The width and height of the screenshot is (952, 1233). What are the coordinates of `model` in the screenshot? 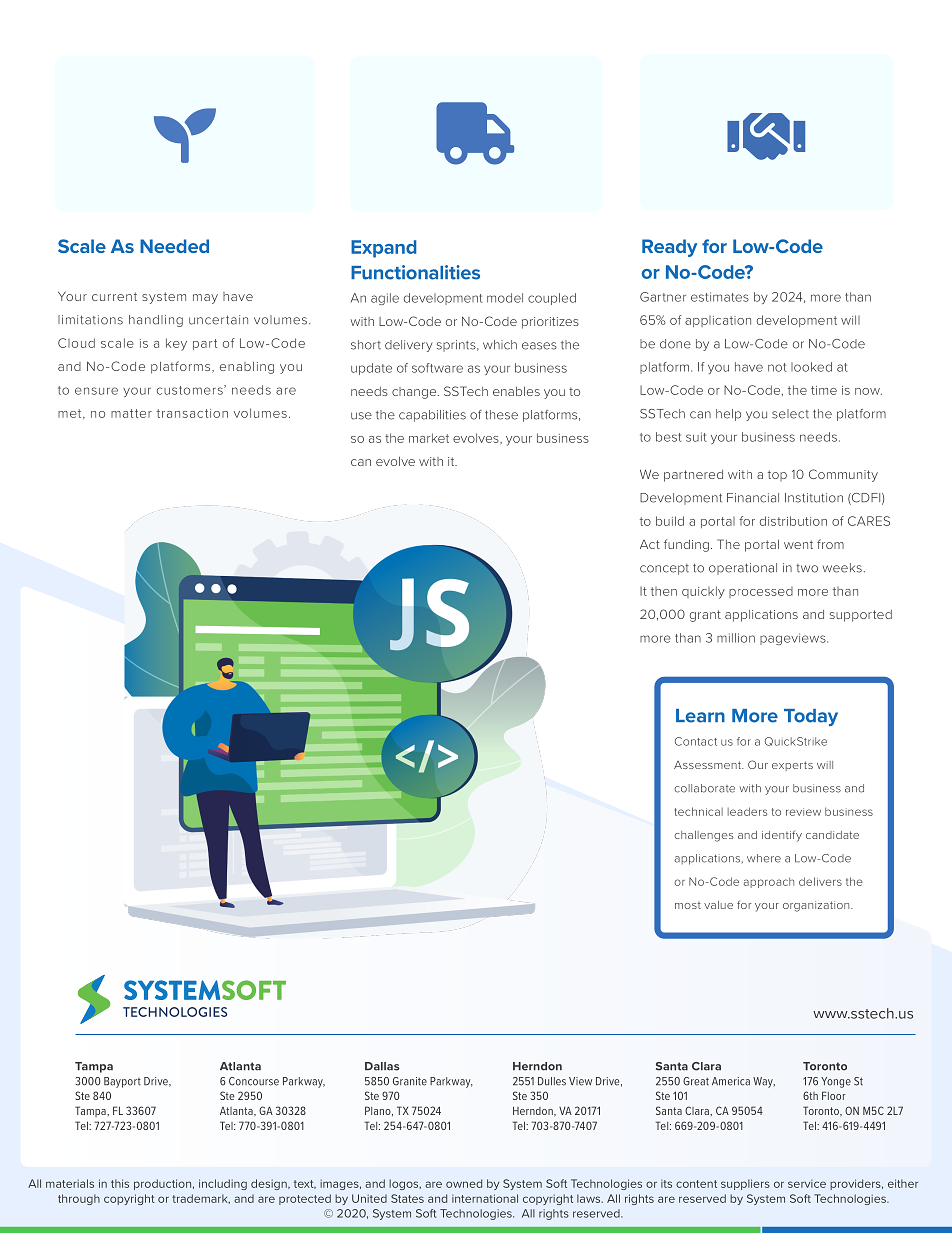 It's located at (505, 298).
